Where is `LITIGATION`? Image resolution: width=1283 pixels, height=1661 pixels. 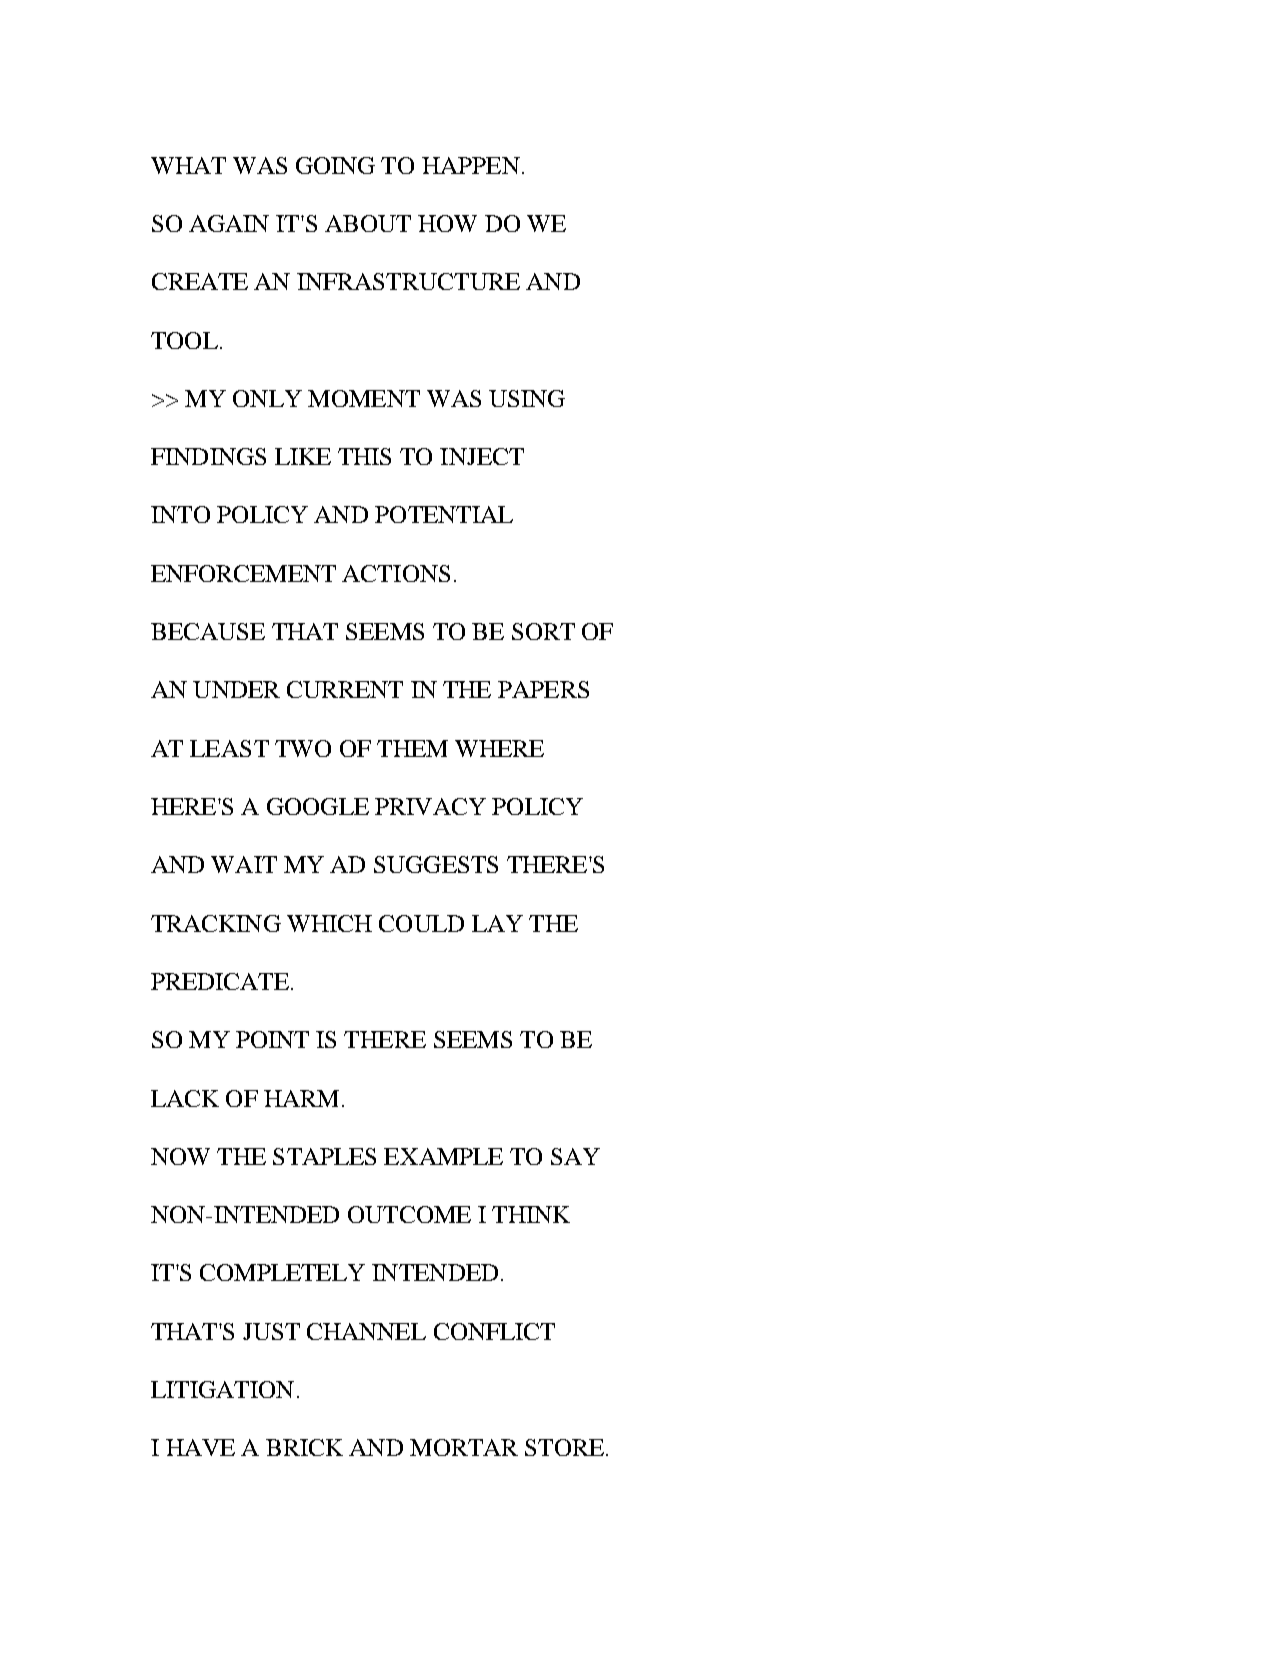 LITIGATION is located at coordinates (222, 1389).
